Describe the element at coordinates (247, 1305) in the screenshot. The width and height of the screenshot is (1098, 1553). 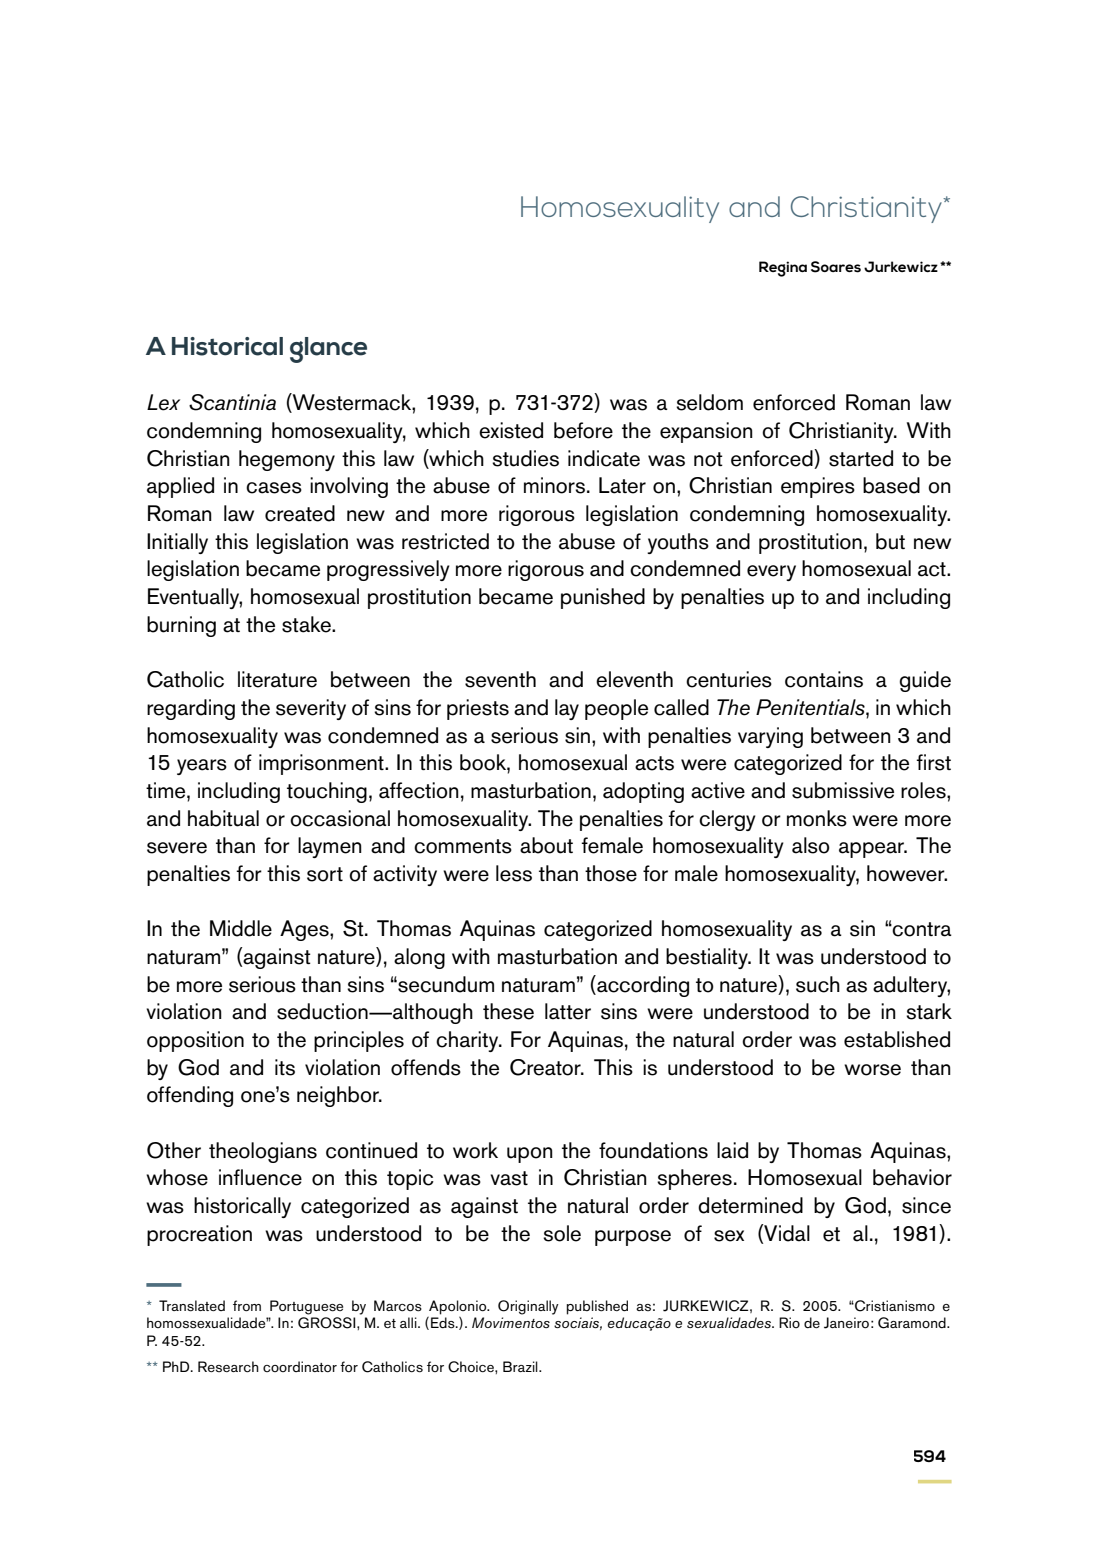
I see `from` at that location.
